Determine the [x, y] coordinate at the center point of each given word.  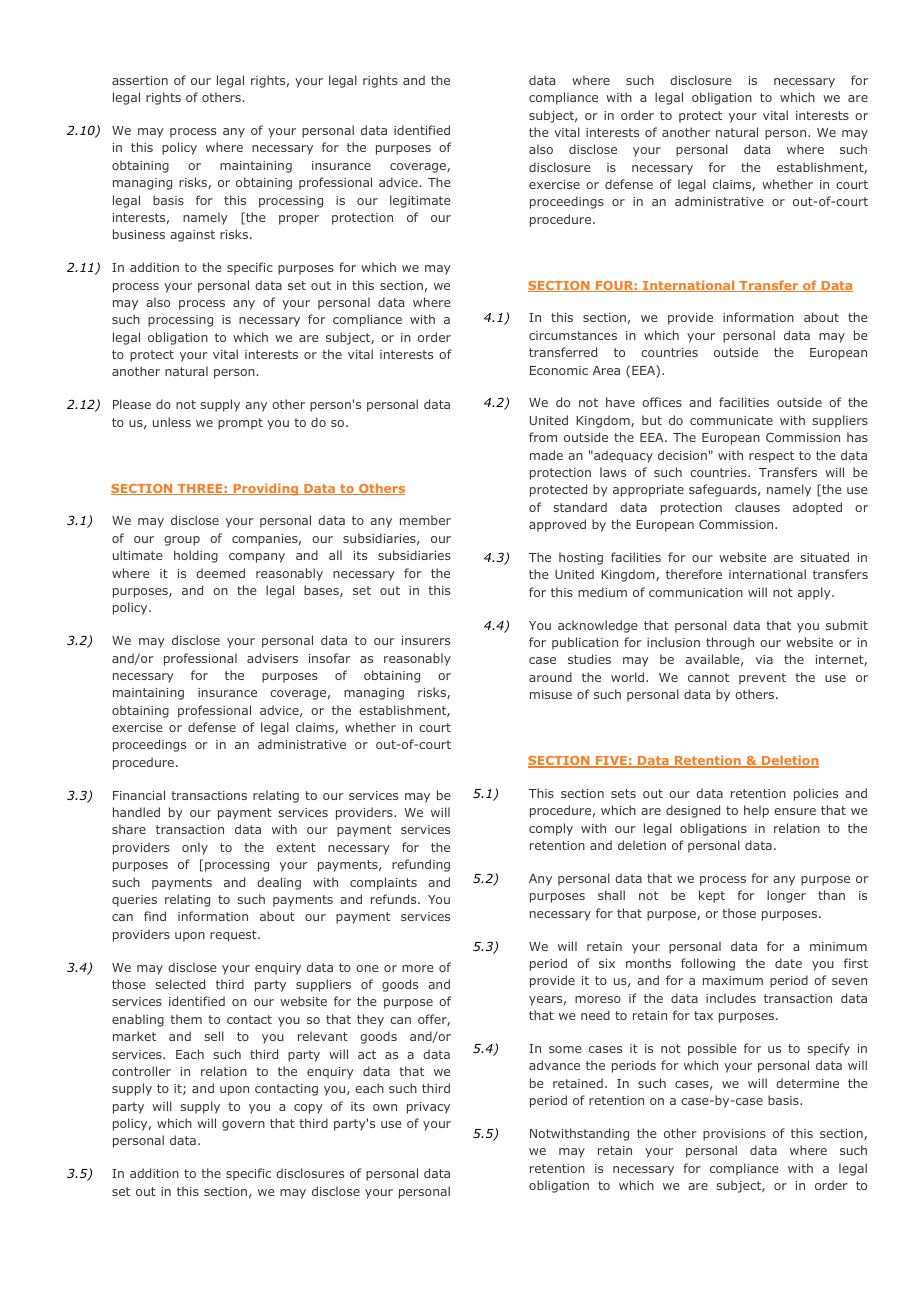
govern [243, 1126]
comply [551, 829]
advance [554, 1065]
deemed [220, 573]
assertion [140, 80]
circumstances [573, 335]
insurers [426, 640]
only [195, 848]
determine [807, 1083]
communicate [731, 420]
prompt [240, 424]
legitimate [420, 201]
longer [786, 896]
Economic [559, 370]
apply [815, 593]
